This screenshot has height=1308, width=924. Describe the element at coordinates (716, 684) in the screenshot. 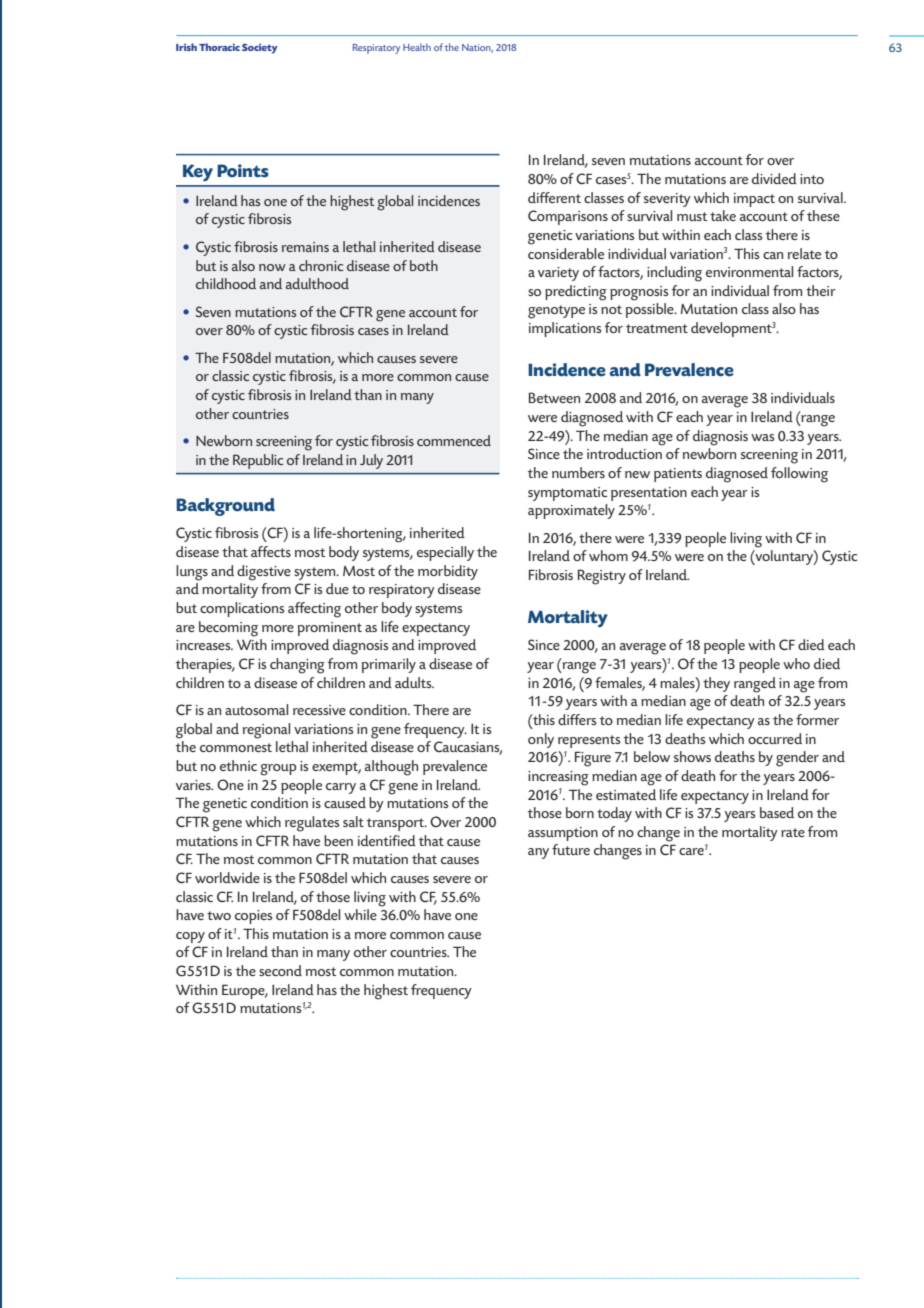

I see `they` at that location.
